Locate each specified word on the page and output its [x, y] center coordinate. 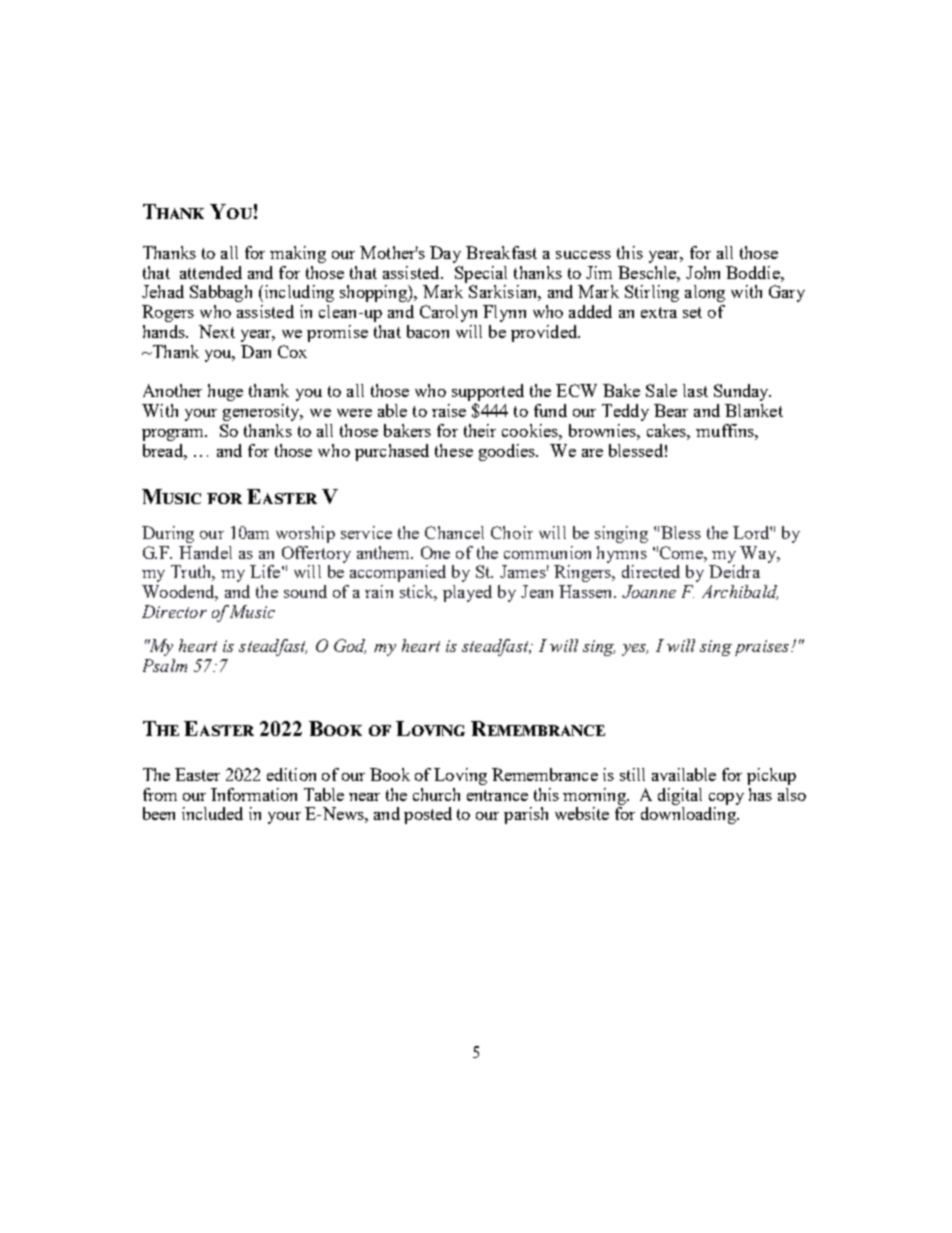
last [695, 390]
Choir [512, 532]
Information [254, 794]
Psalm [165, 665]
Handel [205, 552]
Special [481, 274]
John [703, 272]
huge [225, 392]
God [350, 646]
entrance [497, 795]
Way [759, 554]
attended [211, 272]
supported [488, 394]
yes [635, 650]
